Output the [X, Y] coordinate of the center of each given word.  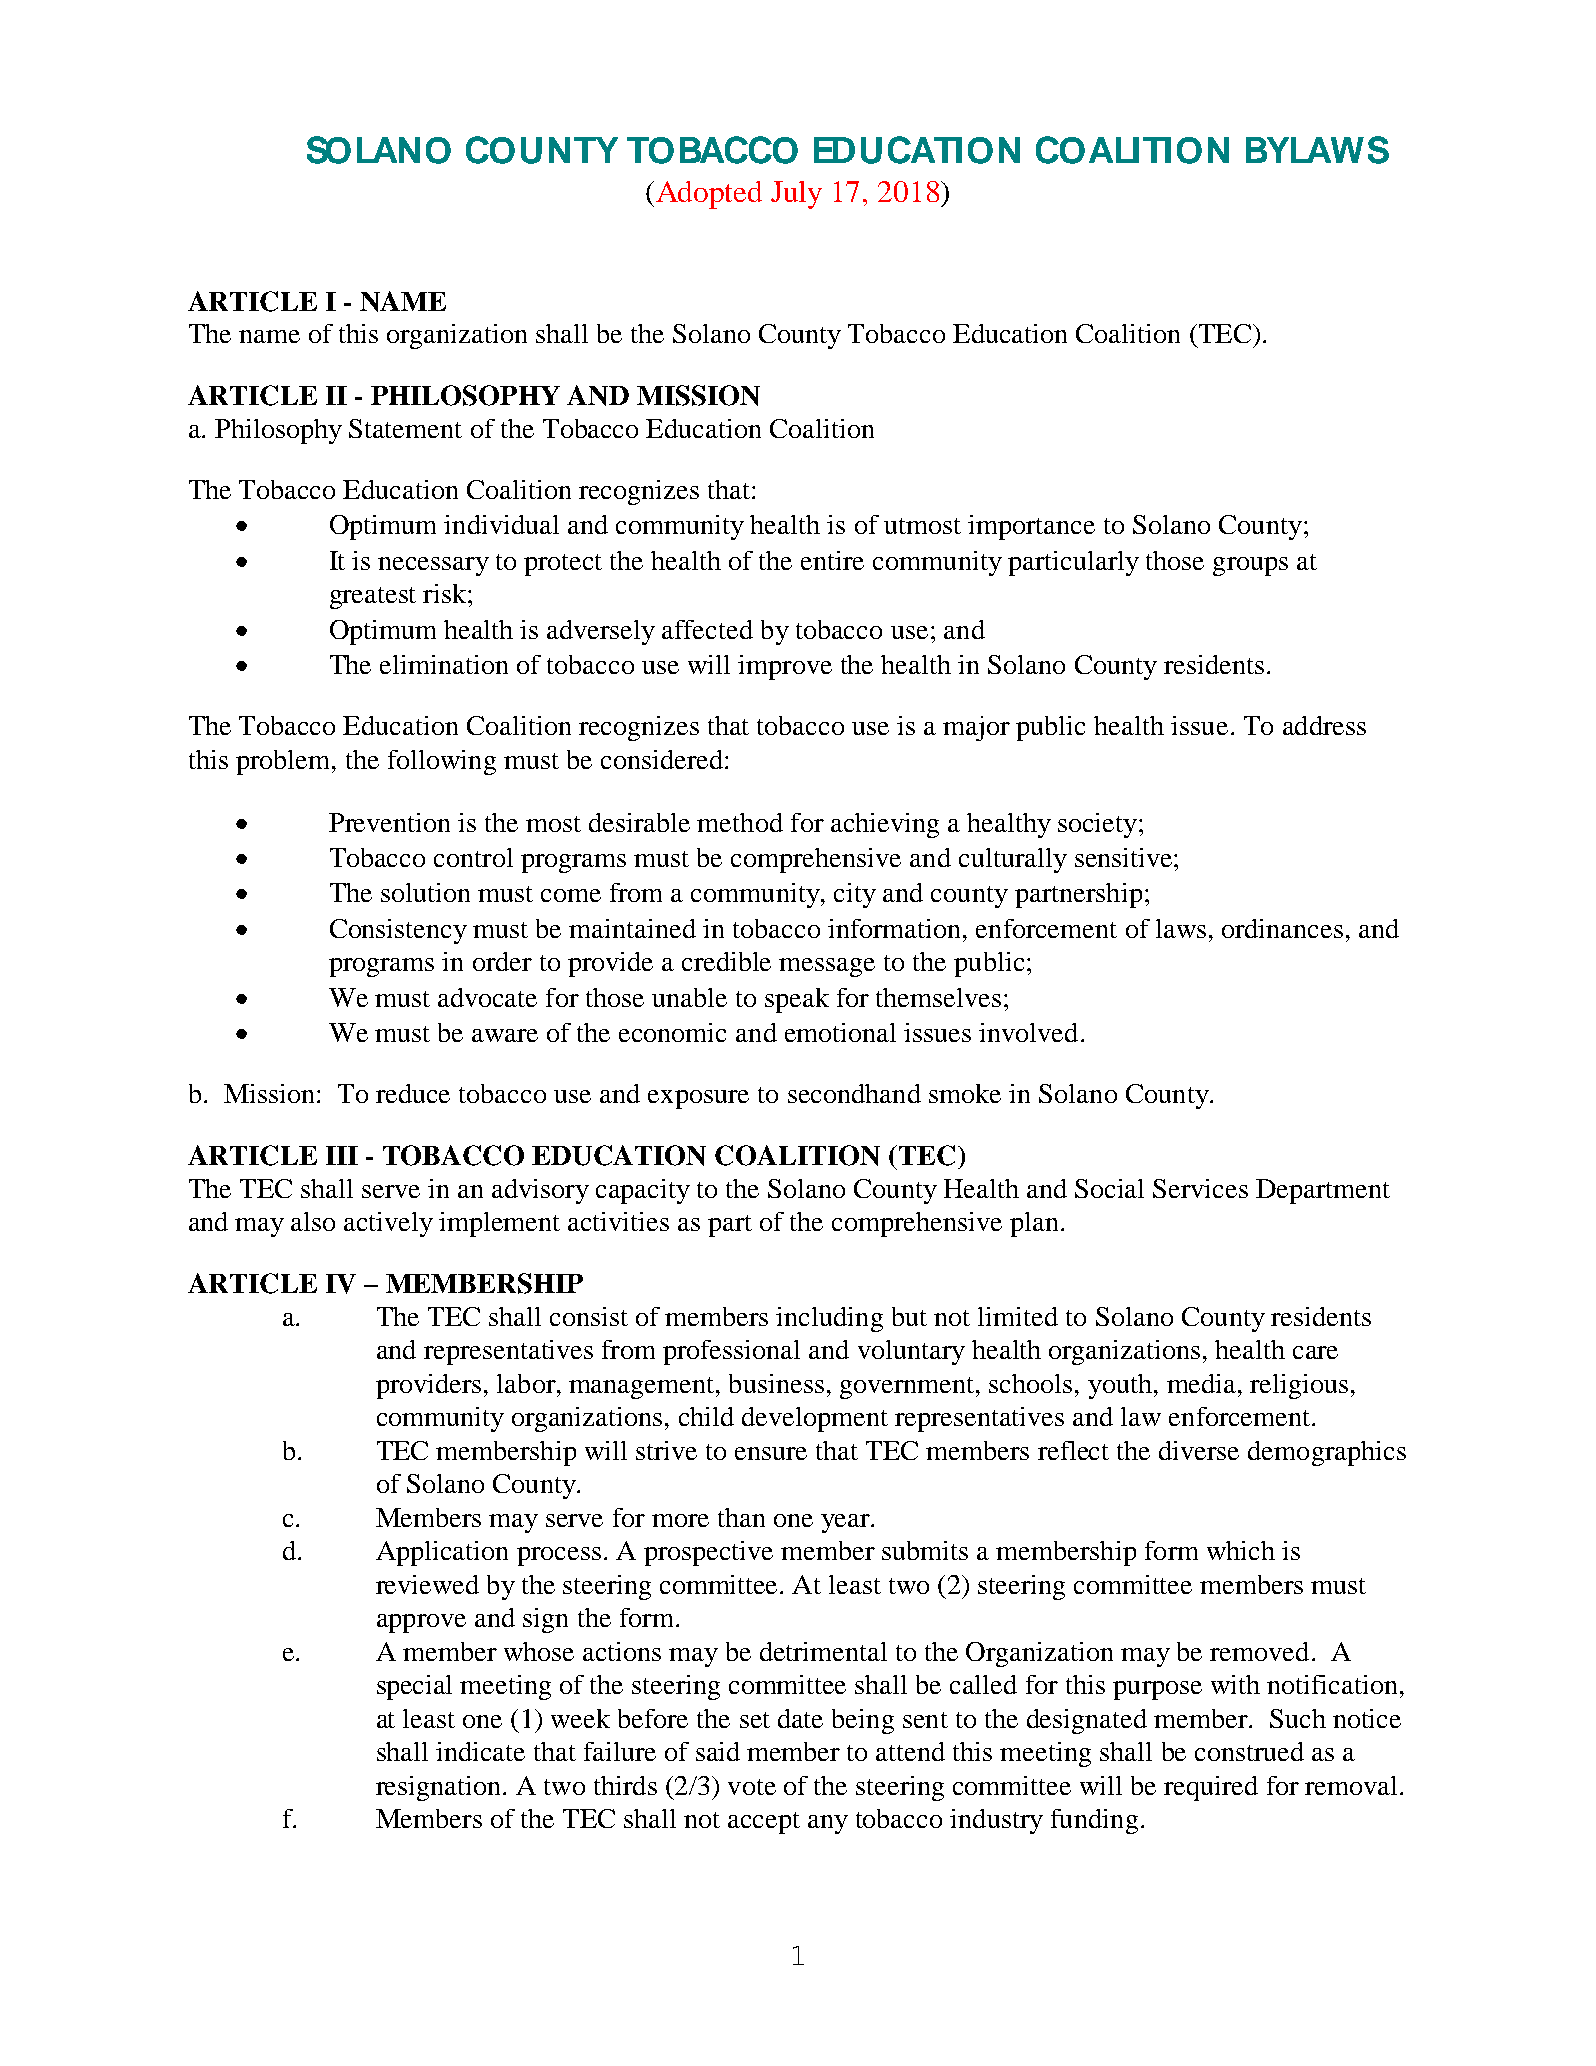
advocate [487, 997]
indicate [480, 1751]
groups [1250, 566]
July [796, 195]
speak [797, 1000]
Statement [405, 428]
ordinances [1282, 928]
